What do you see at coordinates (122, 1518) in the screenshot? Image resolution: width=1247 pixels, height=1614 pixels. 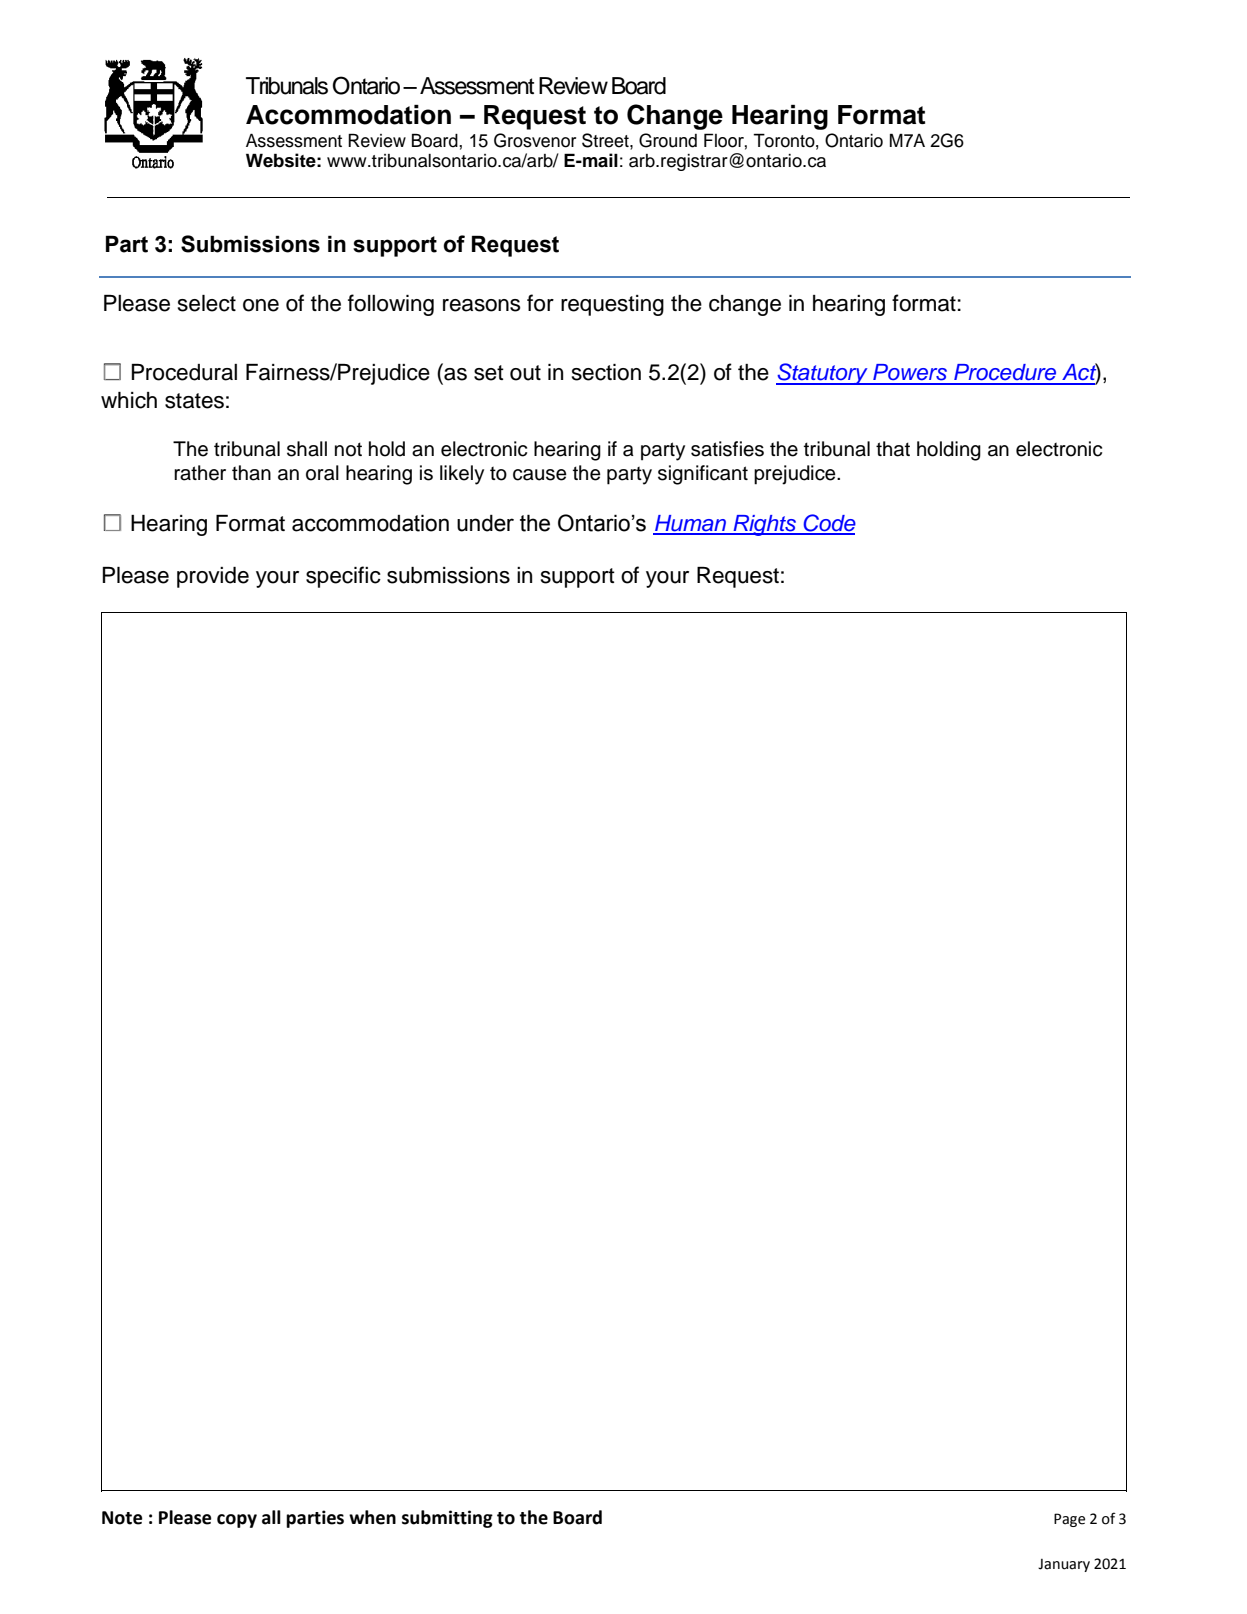 I see `Note` at bounding box center [122, 1518].
